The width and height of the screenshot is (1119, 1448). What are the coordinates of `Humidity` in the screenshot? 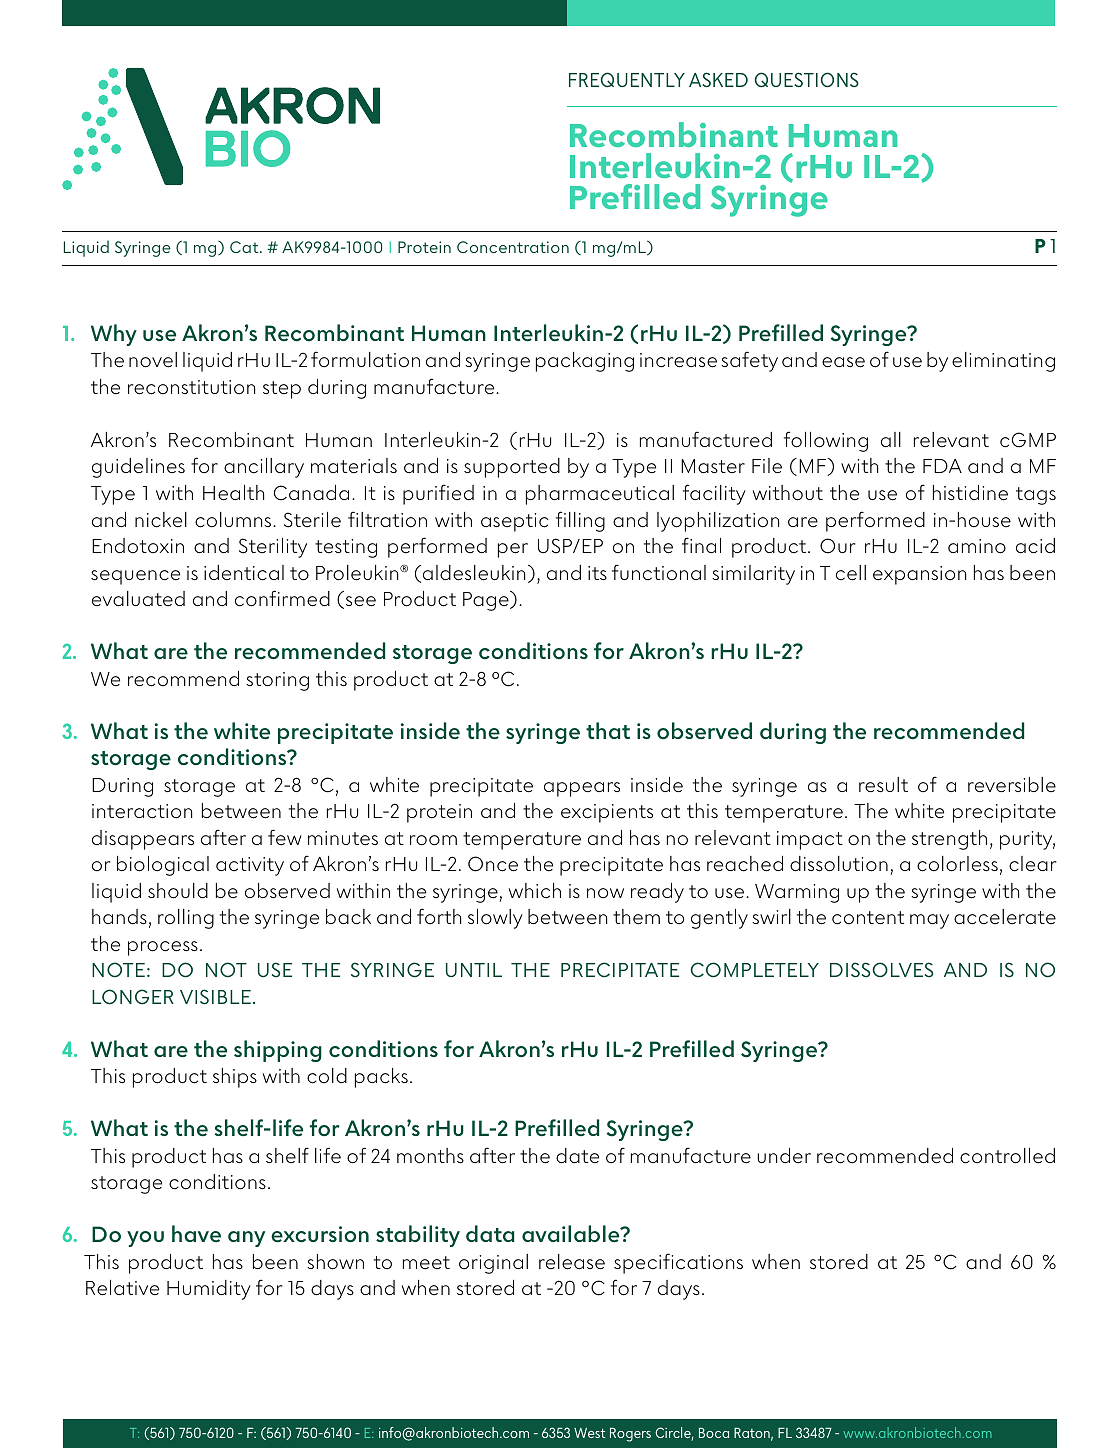 It's located at (209, 1290).
